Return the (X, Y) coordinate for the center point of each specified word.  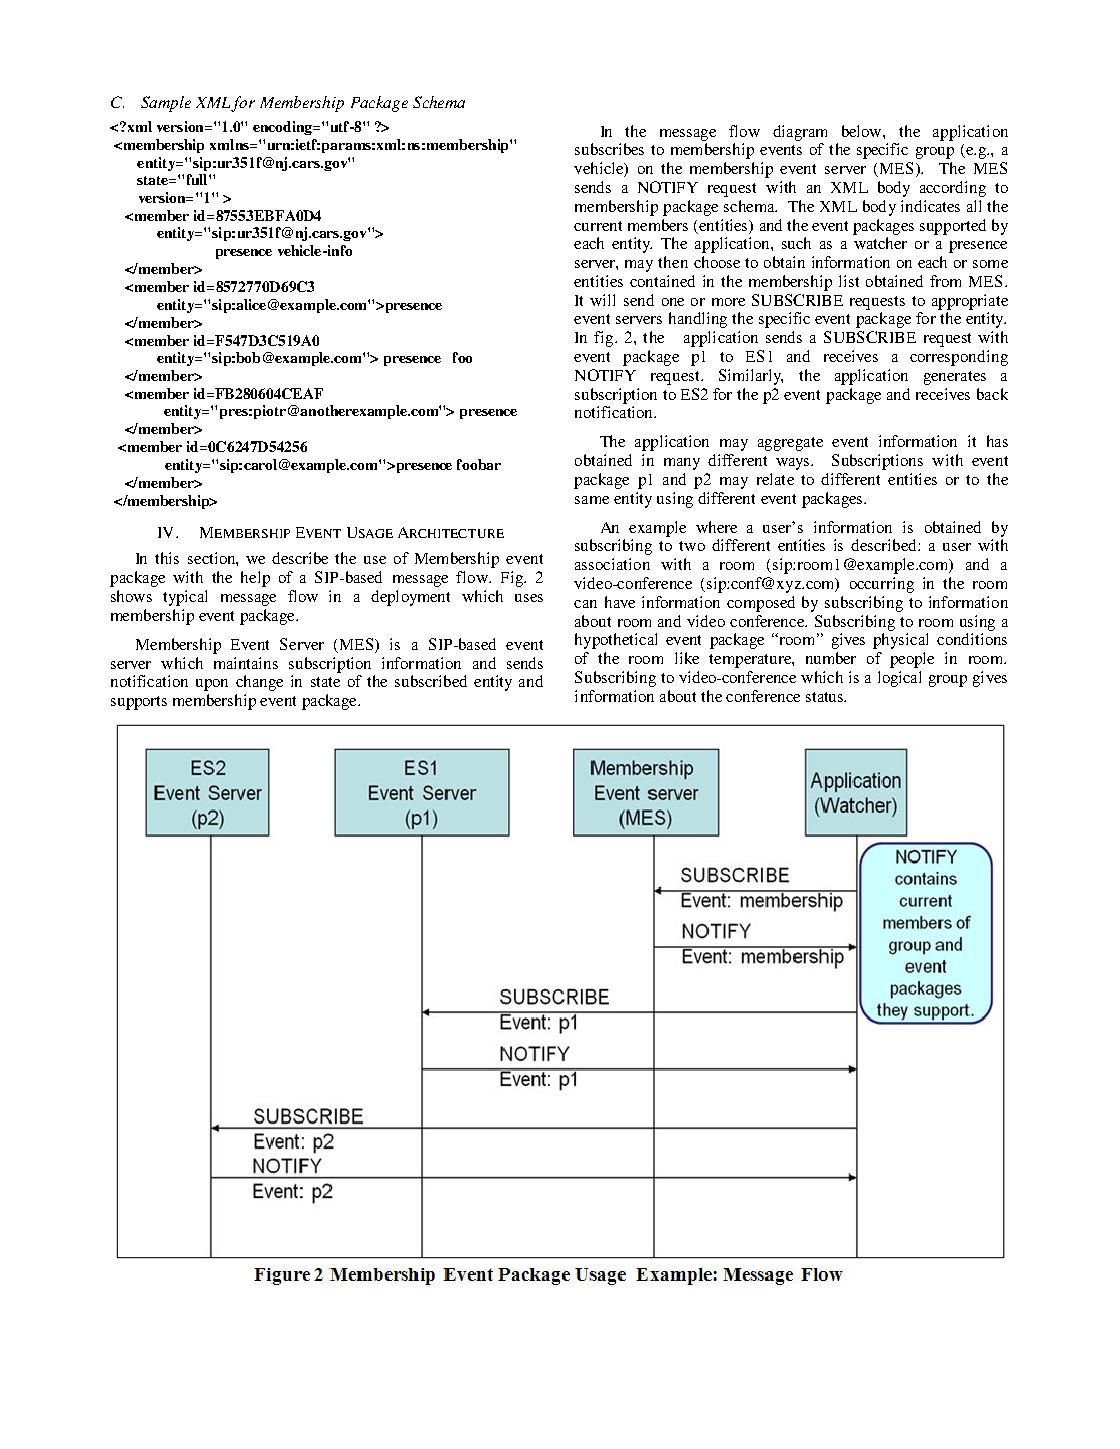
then (673, 262)
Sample (166, 104)
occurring (882, 585)
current (598, 226)
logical (899, 679)
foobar (479, 464)
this (167, 558)
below (863, 131)
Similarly (751, 377)
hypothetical (616, 641)
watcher (880, 243)
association (612, 564)
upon (212, 685)
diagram (800, 133)
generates (955, 378)
